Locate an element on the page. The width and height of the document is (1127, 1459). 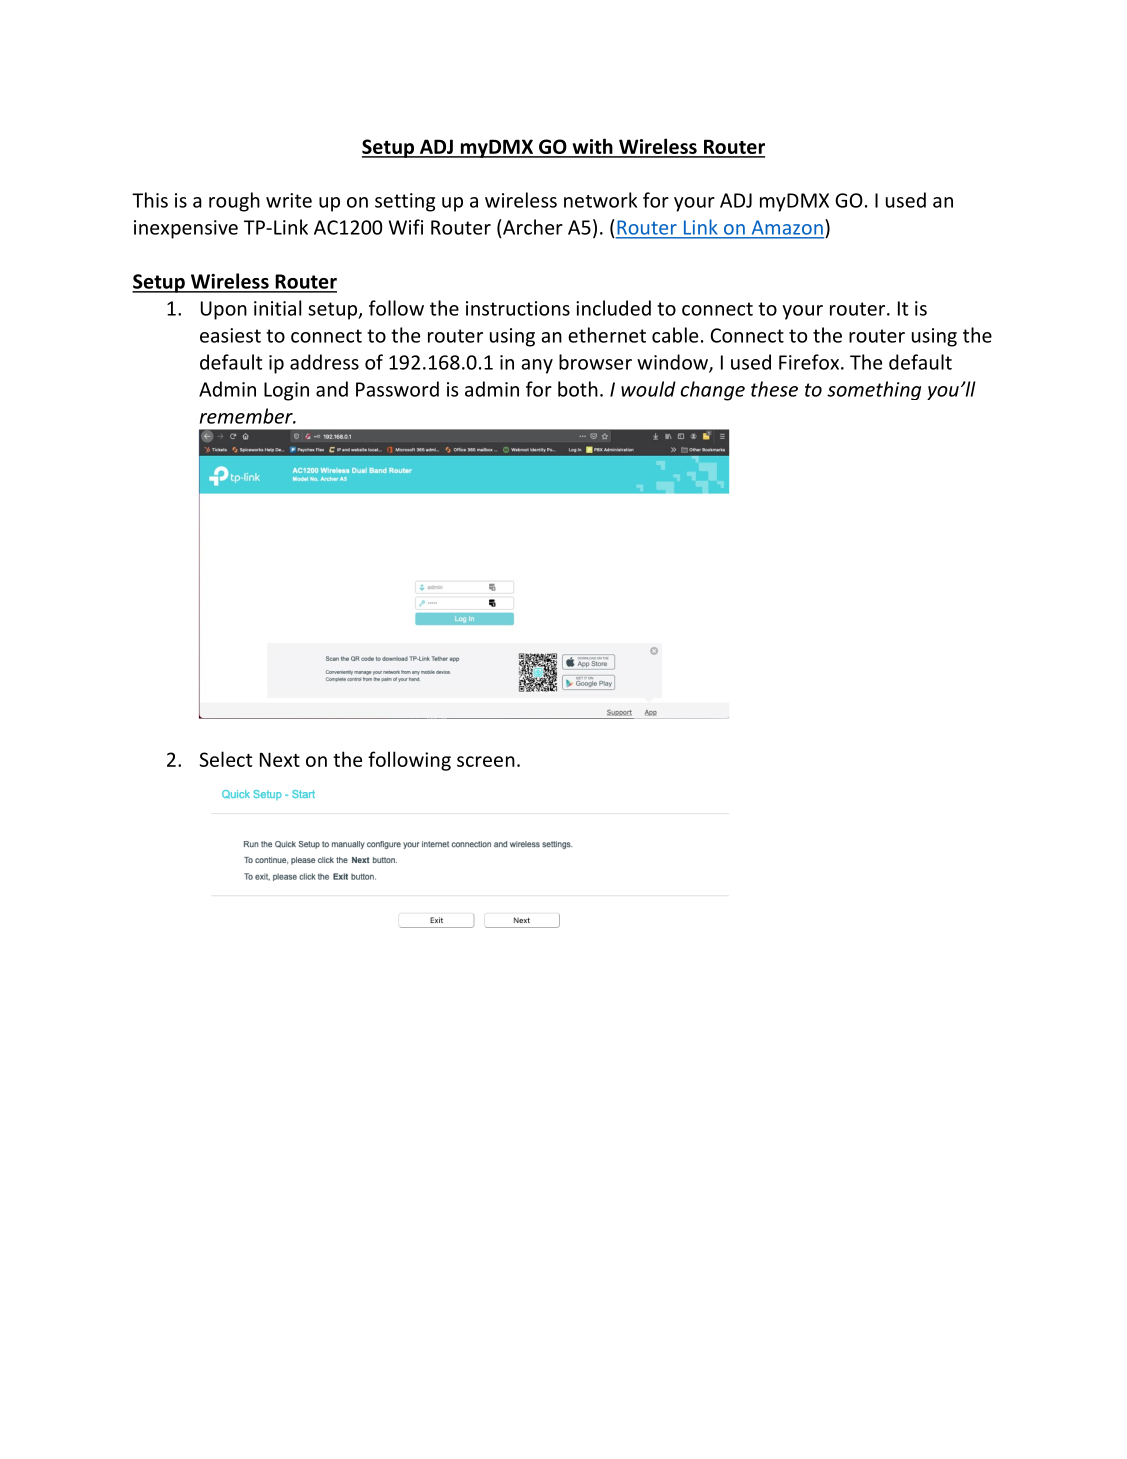
Next is located at coordinates (280, 759).
